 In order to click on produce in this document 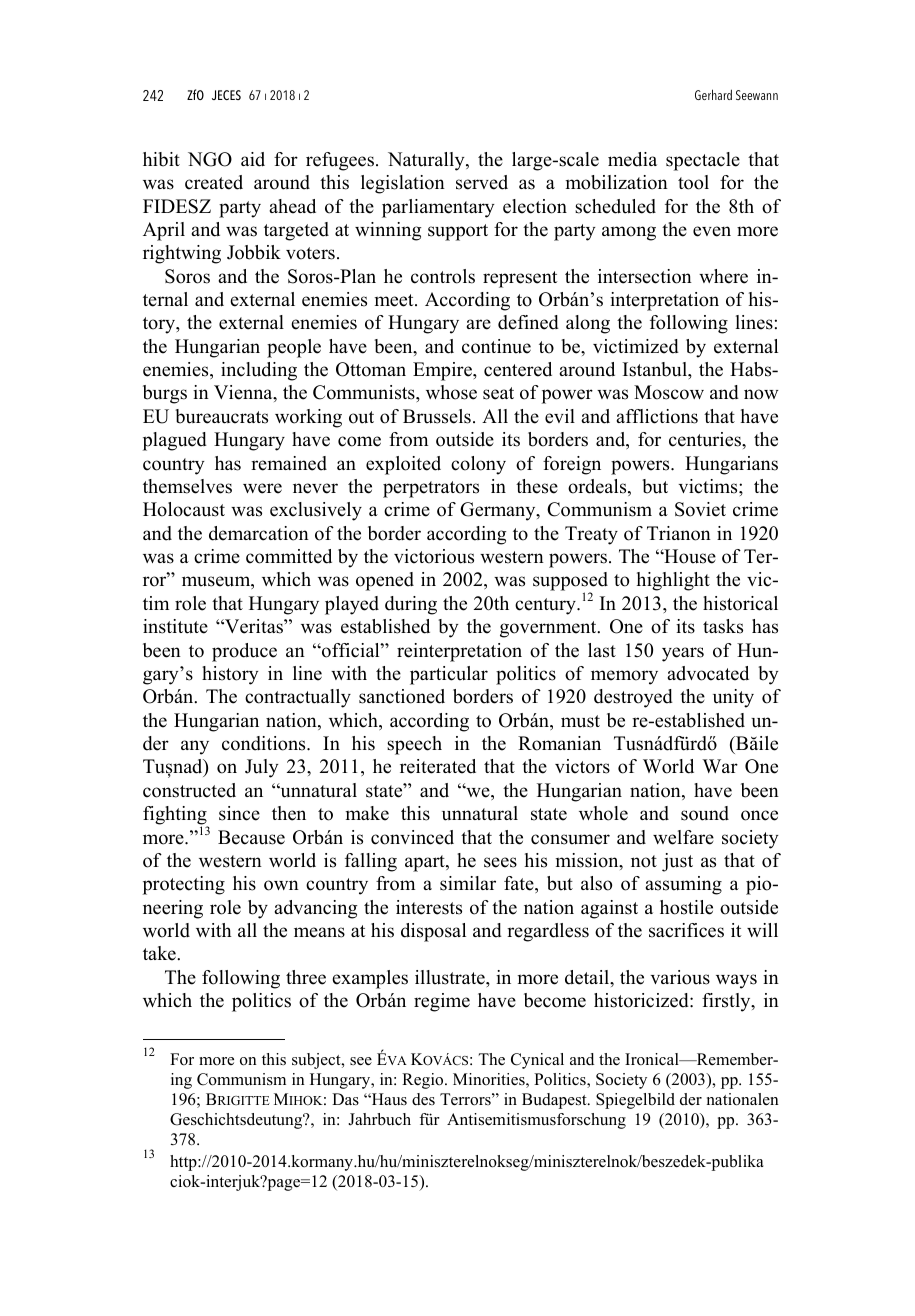, I will do `click(244, 652)`.
